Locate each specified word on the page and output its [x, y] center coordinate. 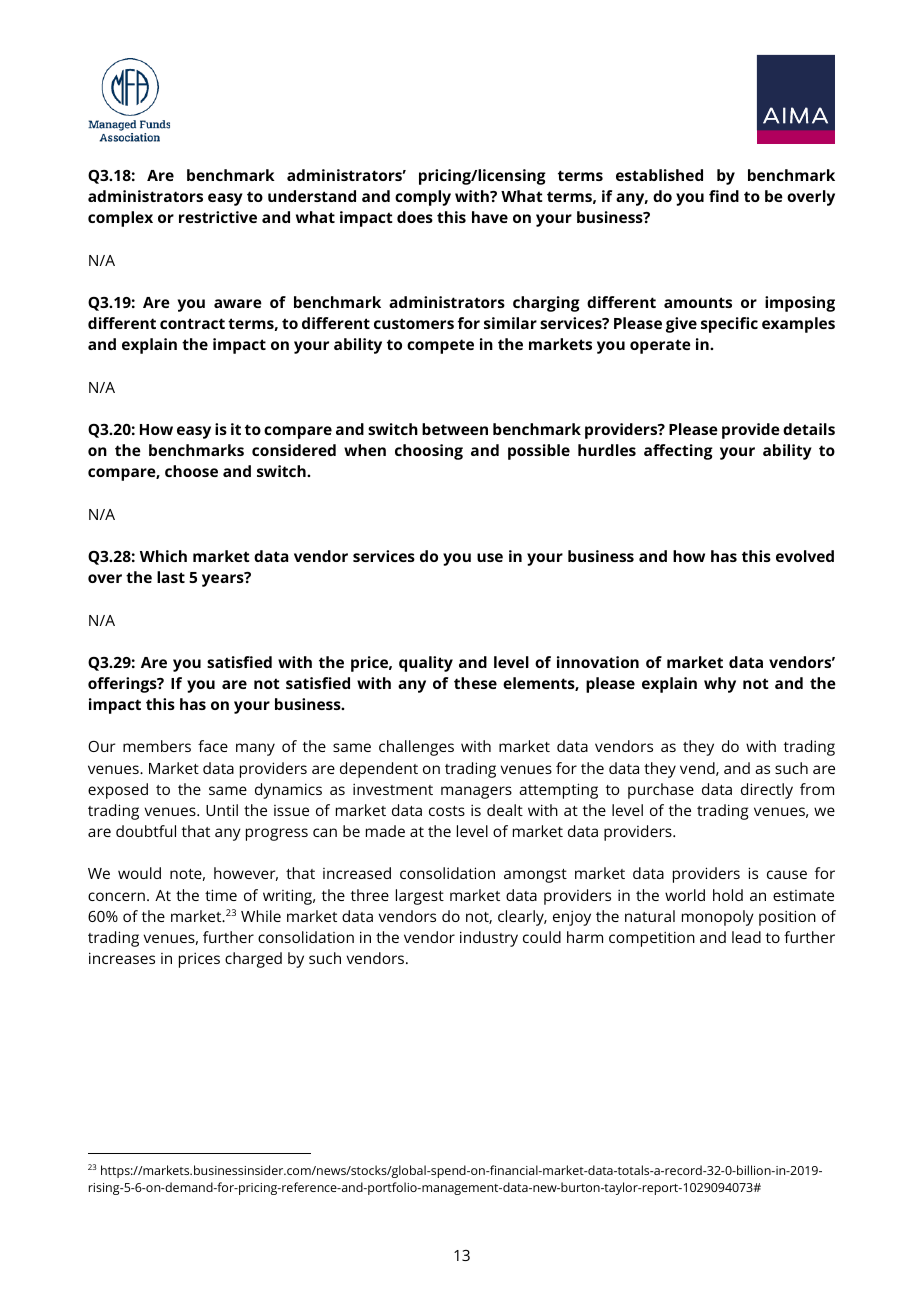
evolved [805, 556]
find [724, 196]
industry [489, 939]
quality [426, 664]
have [490, 217]
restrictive [218, 217]
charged [253, 960]
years [224, 580]
